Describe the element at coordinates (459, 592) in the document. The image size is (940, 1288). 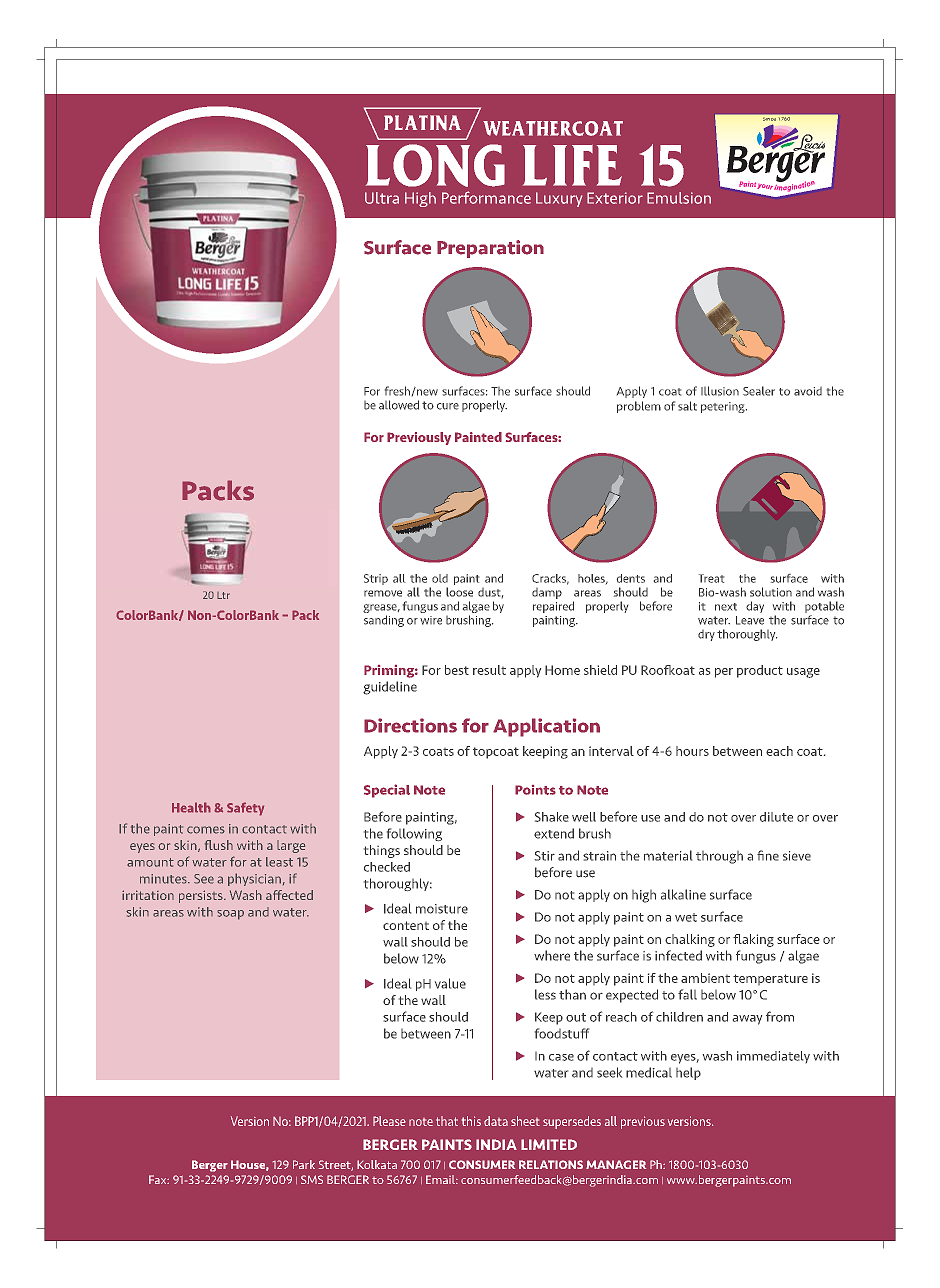
I see `loose` at that location.
